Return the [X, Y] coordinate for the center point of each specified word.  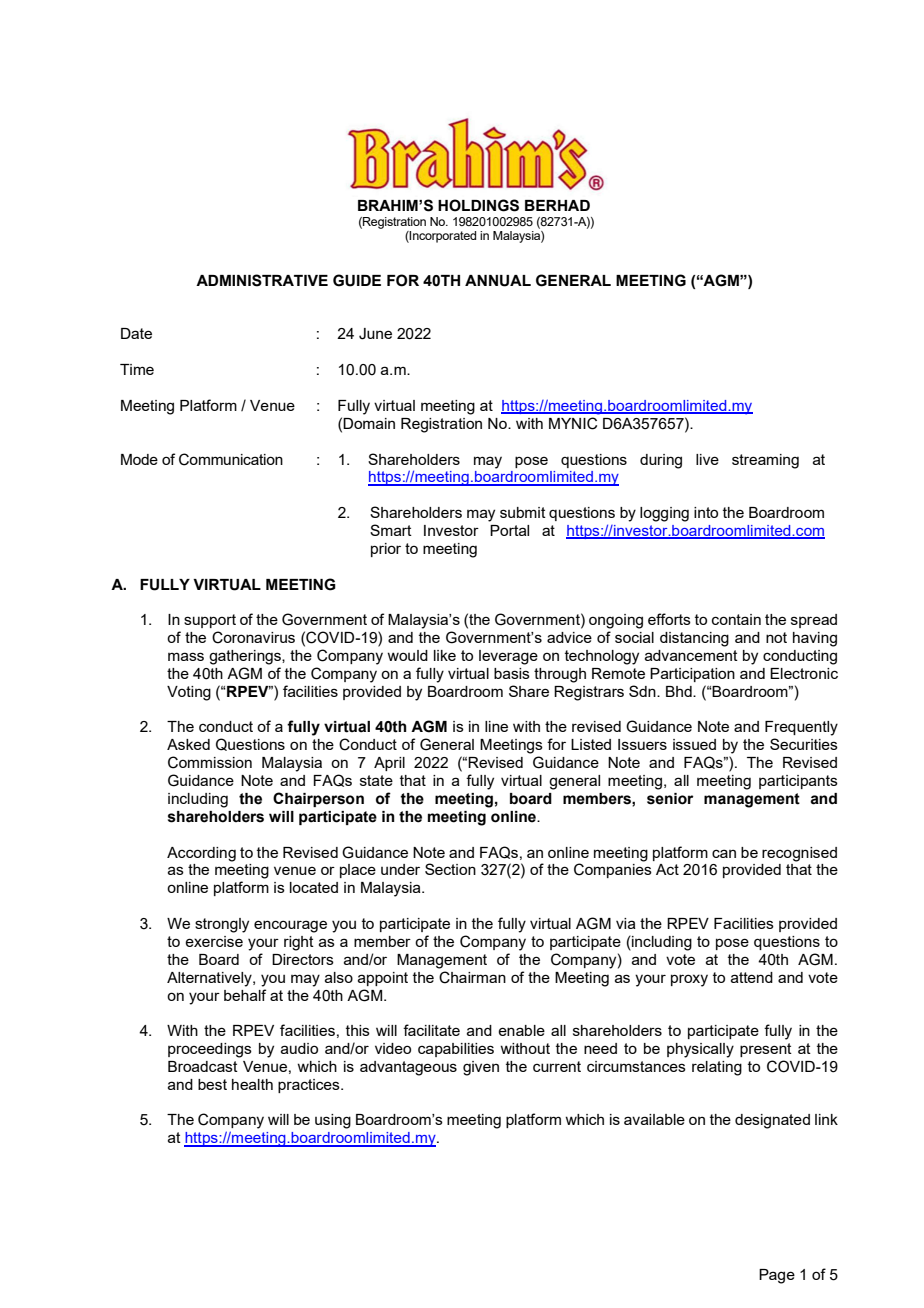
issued [694, 744]
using [333, 1121]
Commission [210, 762]
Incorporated [442, 237]
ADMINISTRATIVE [262, 280]
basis [512, 673]
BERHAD [557, 205]
